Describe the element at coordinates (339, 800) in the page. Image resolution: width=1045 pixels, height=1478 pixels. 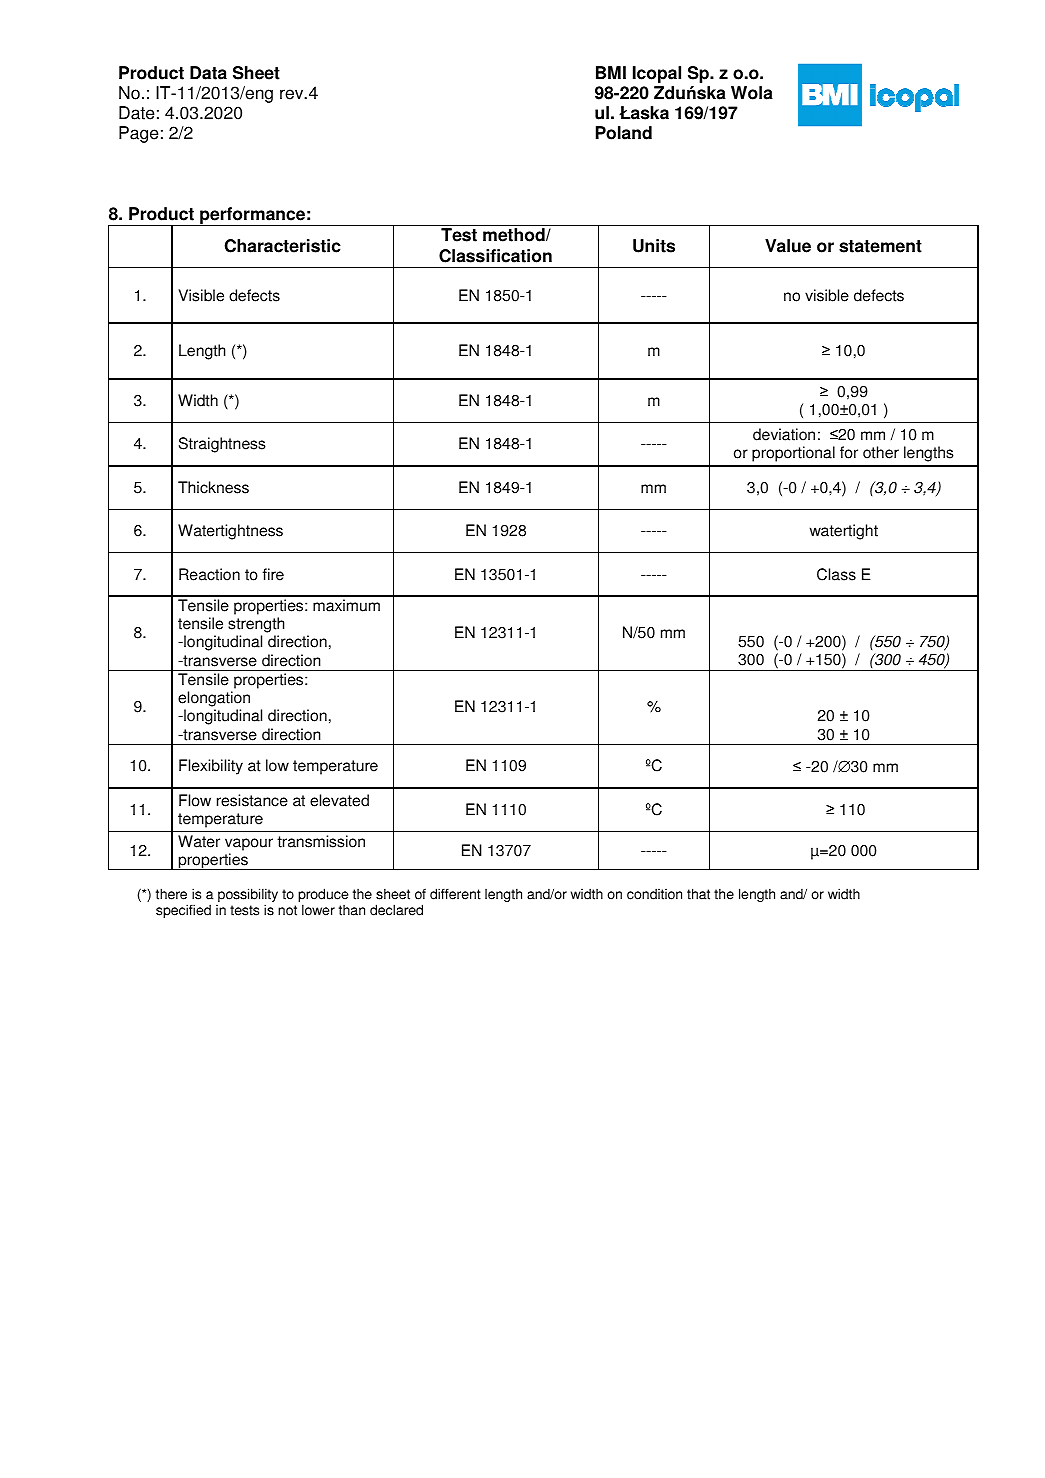
I see `elevated` at that location.
